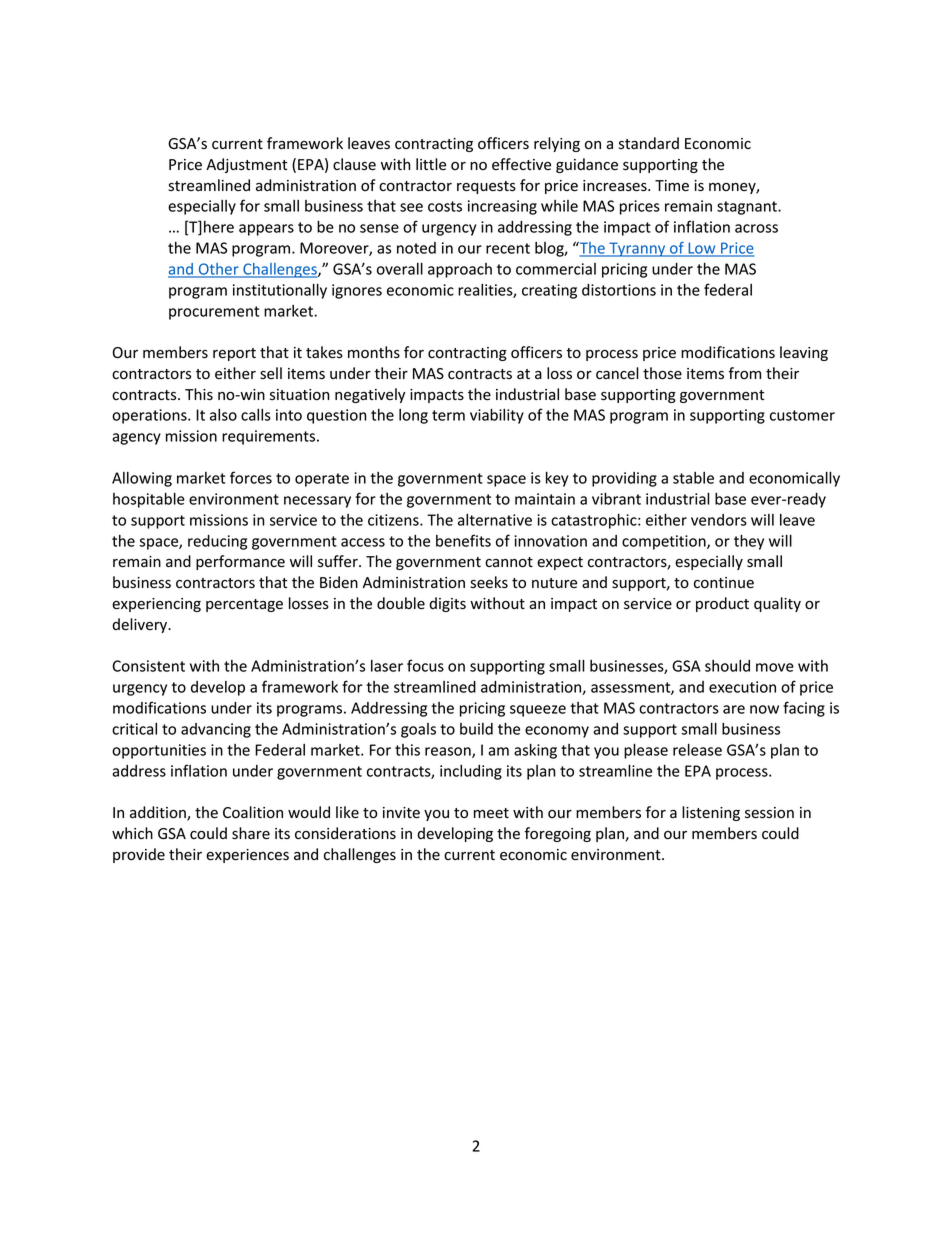 The image size is (952, 1233). Describe the element at coordinates (672, 186) in the image. I see `Time` at that location.
